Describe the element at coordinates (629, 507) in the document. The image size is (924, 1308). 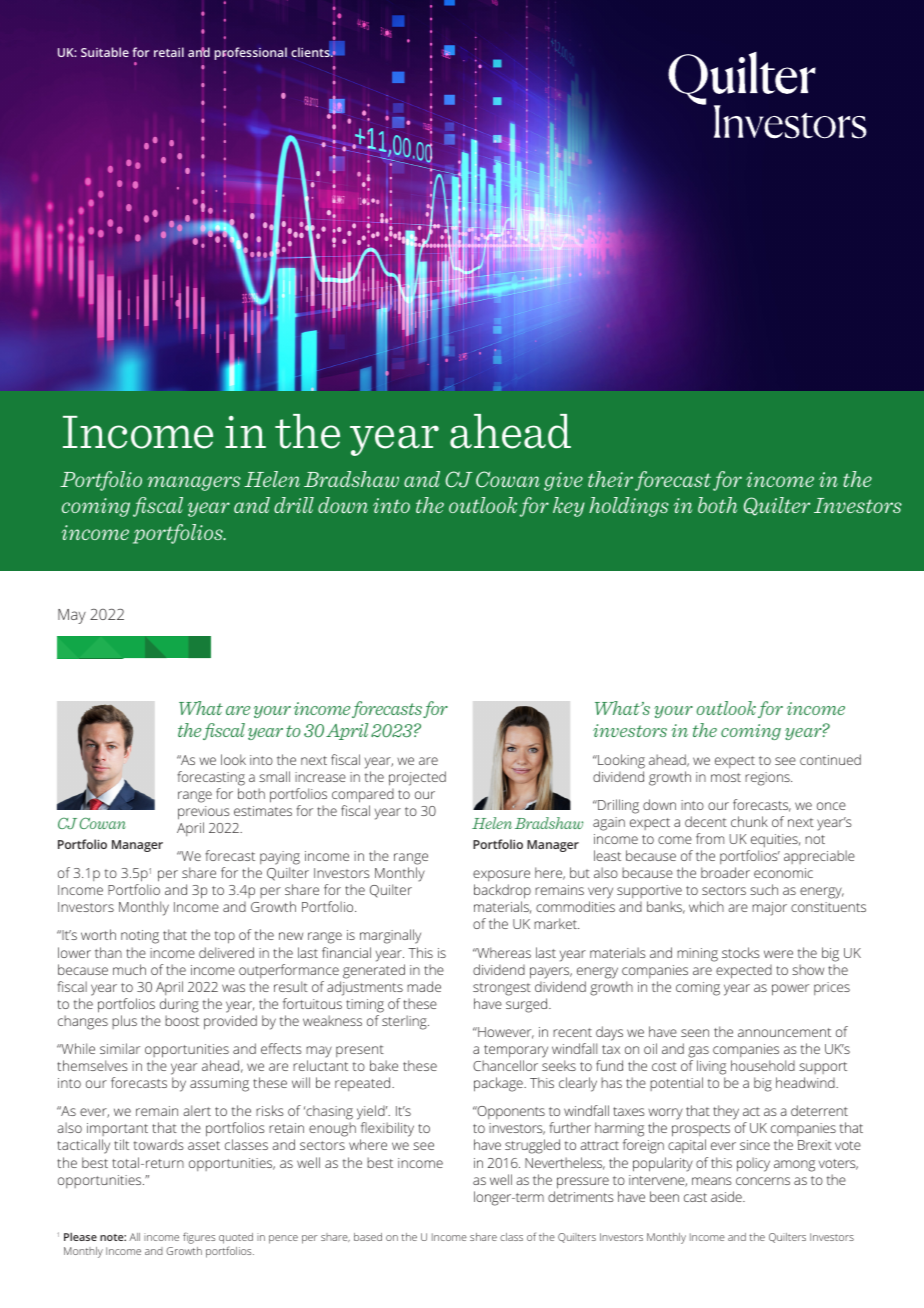
I see `holdings` at that location.
